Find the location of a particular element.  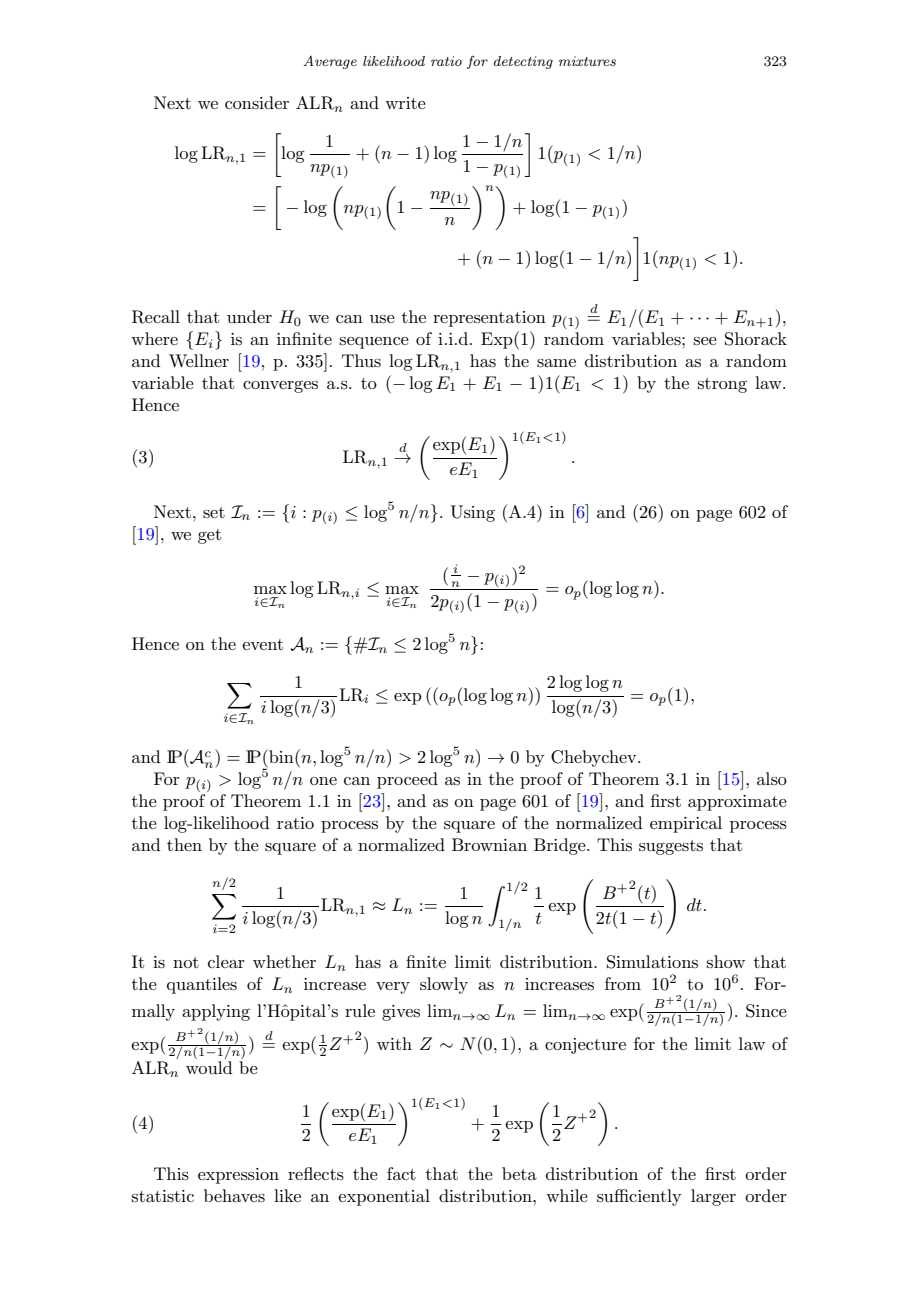

clear is located at coordinates (226, 961).
